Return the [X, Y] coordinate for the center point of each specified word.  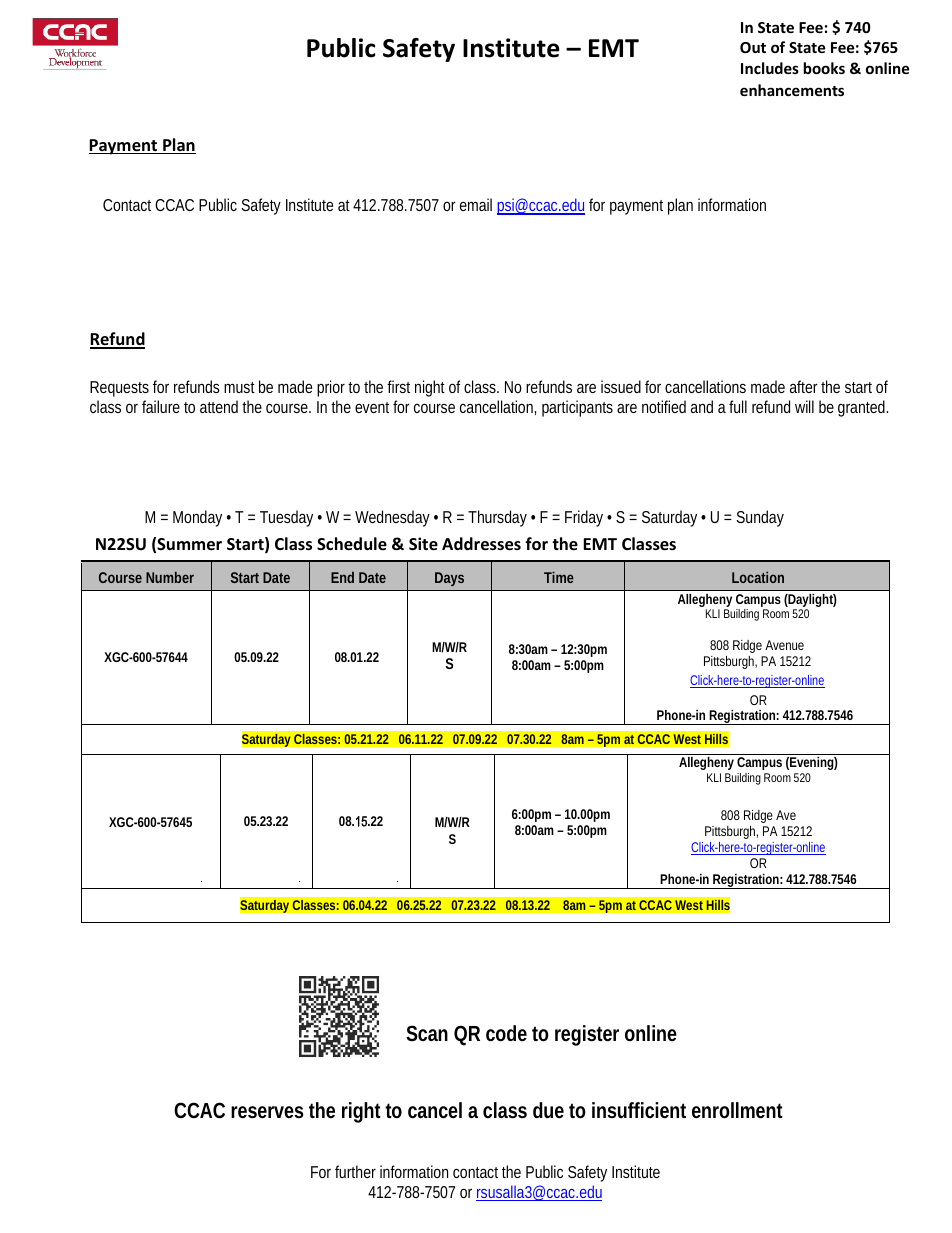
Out [753, 47]
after [806, 386]
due [548, 1110]
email [476, 204]
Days [449, 579]
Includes [770, 68]
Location [758, 577]
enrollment [737, 1110]
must [239, 387]
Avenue [784, 645]
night [430, 388]
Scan [427, 1033]
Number [170, 577]
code [506, 1033]
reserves [267, 1112]
